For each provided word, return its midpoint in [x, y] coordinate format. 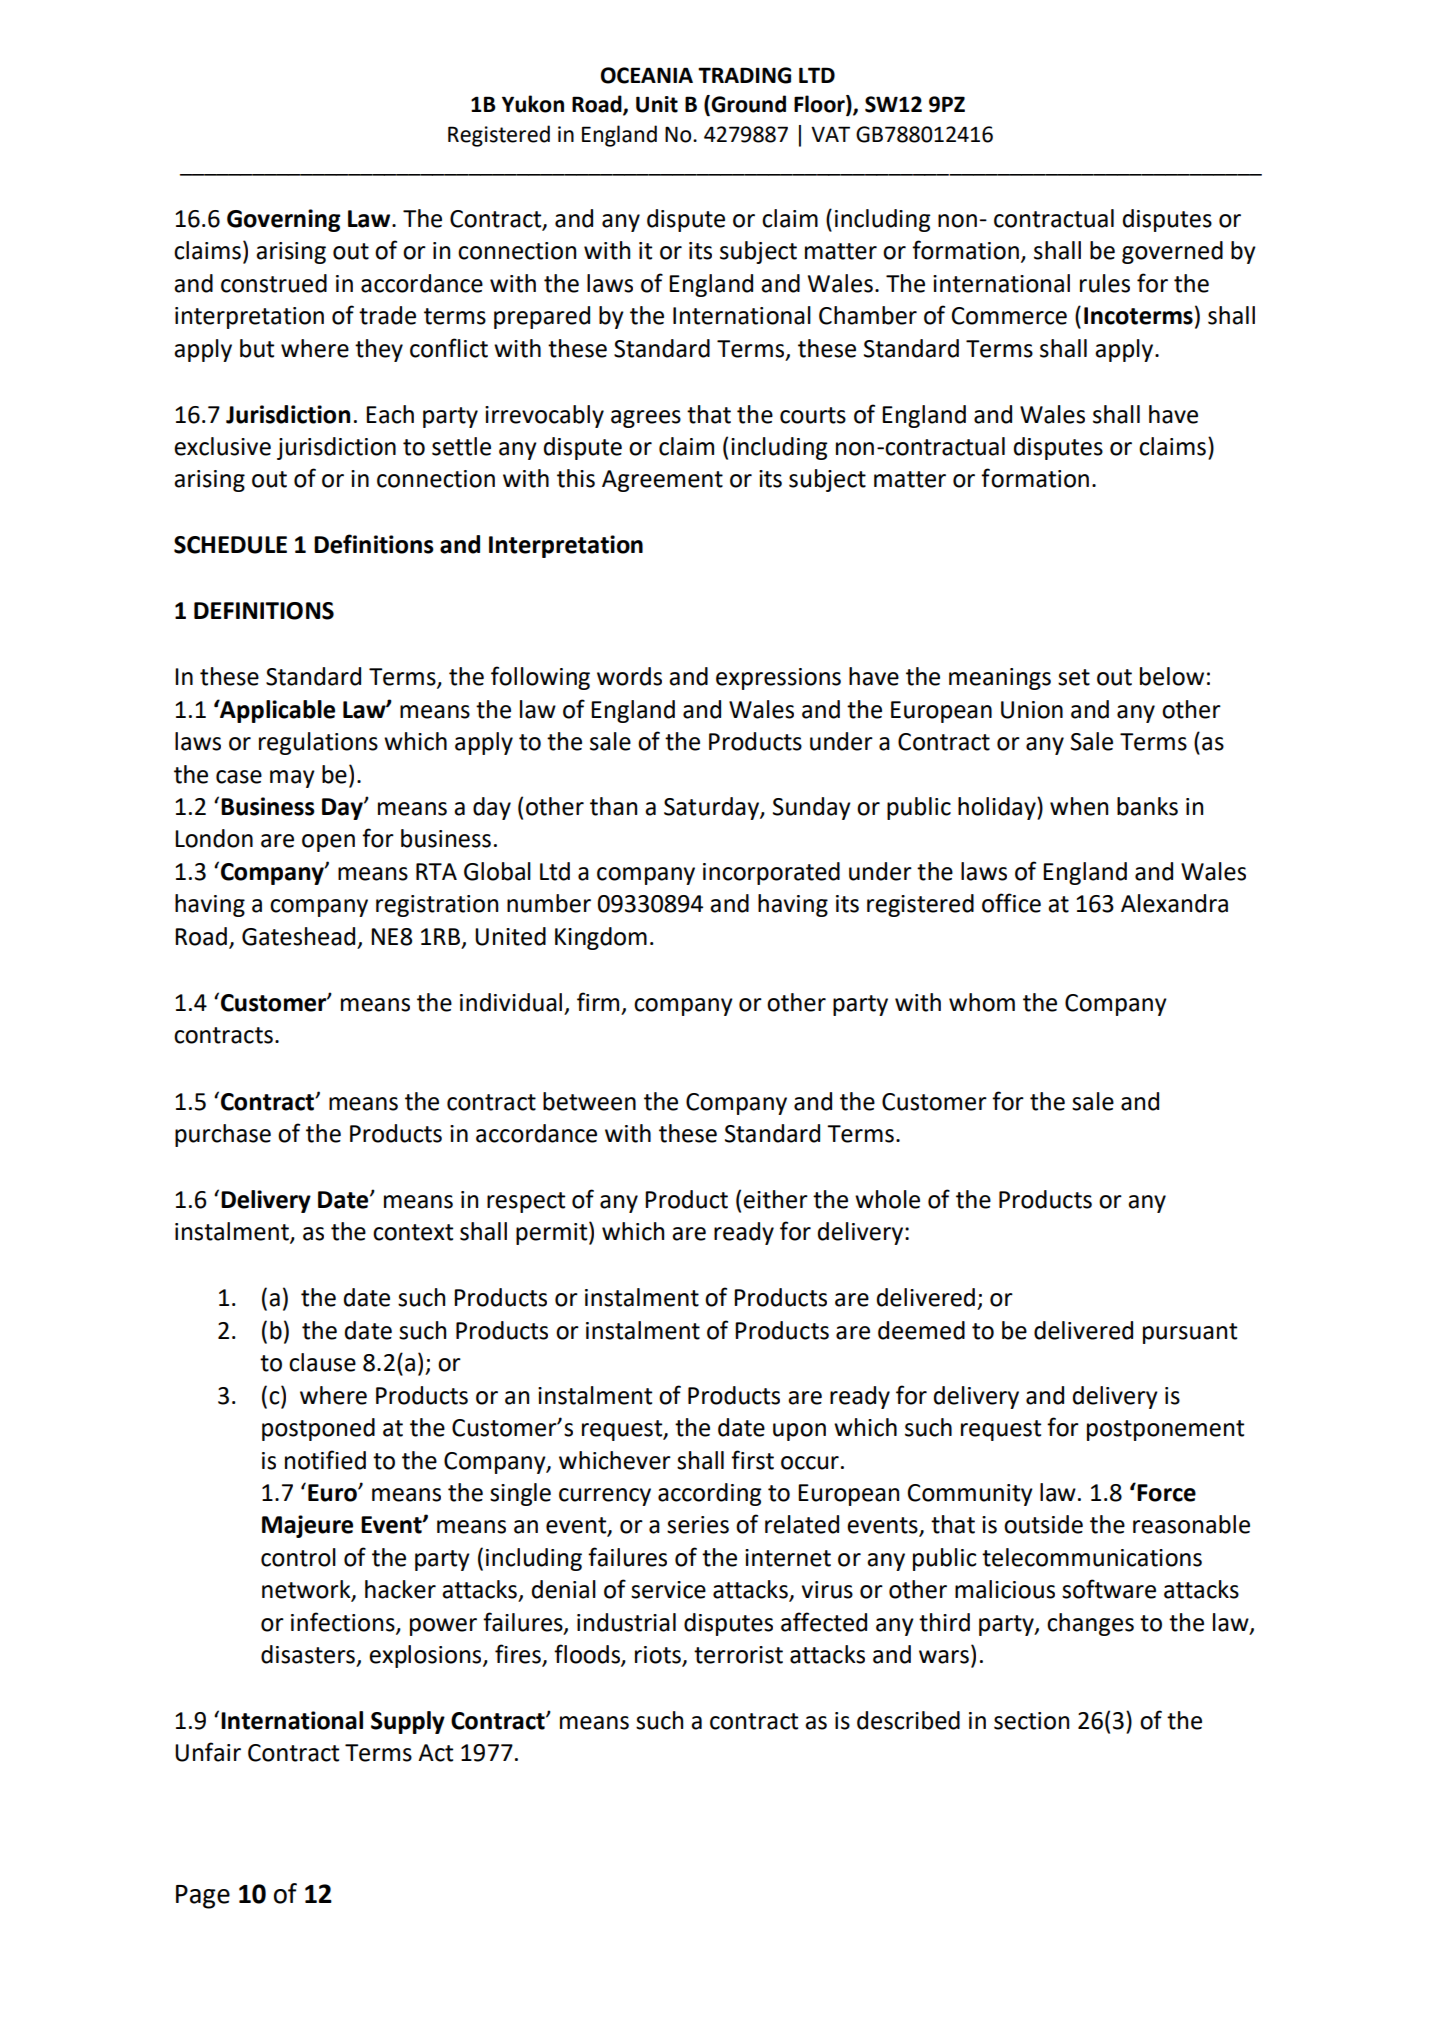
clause [322, 1362]
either [775, 1199]
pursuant [1190, 1333]
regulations [318, 743]
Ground [747, 105]
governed [1172, 252]
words [629, 676]
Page [203, 1897]
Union [1032, 710]
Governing [283, 220]
